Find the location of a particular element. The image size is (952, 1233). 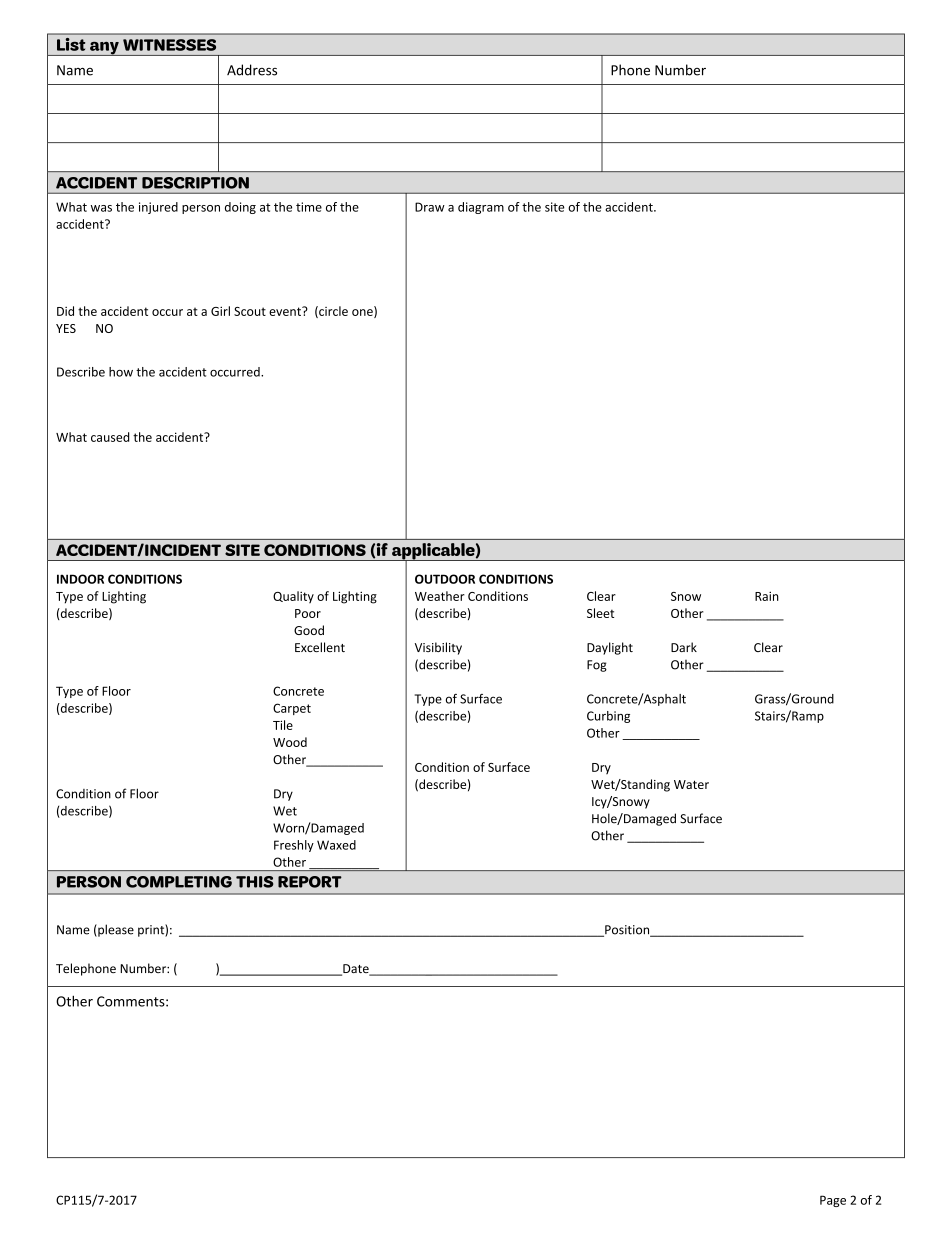

diagram is located at coordinates (481, 208).
